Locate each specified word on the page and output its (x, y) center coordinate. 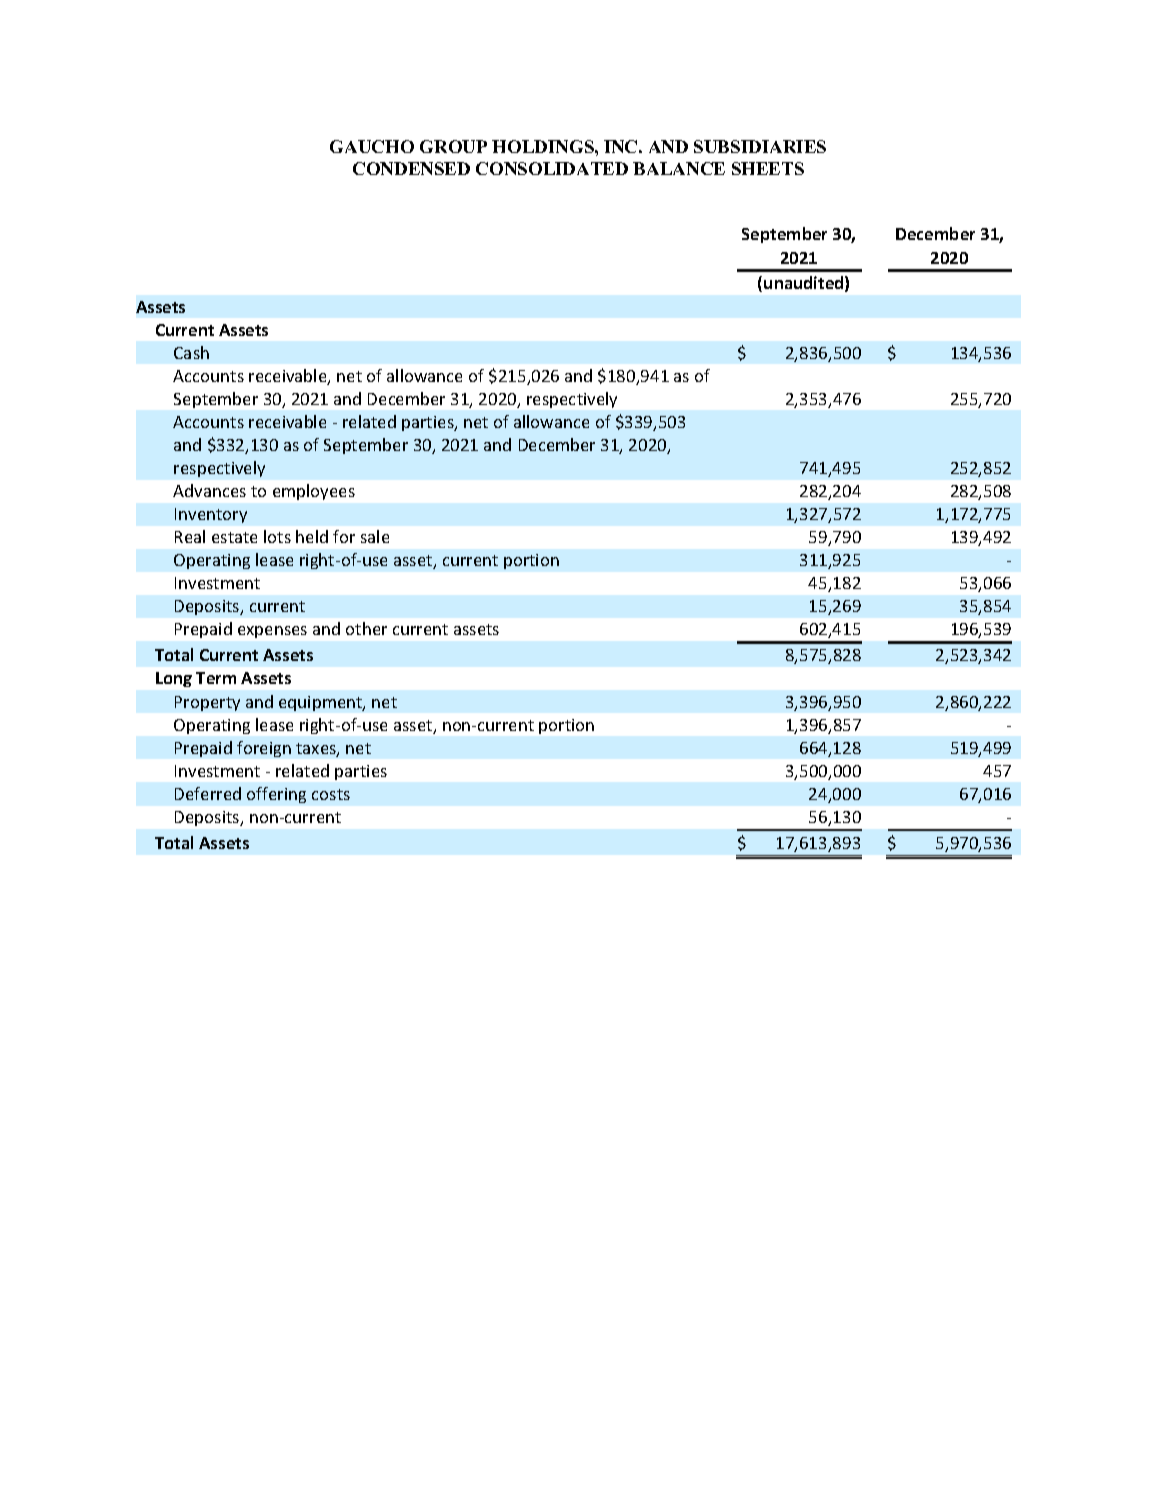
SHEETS (768, 168)
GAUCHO (372, 146)
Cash (191, 352)
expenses (272, 632)
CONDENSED (411, 168)
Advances (209, 490)
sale (375, 536)
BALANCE (679, 168)
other (366, 628)
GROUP (453, 146)
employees (314, 492)
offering (276, 795)
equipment (322, 703)
